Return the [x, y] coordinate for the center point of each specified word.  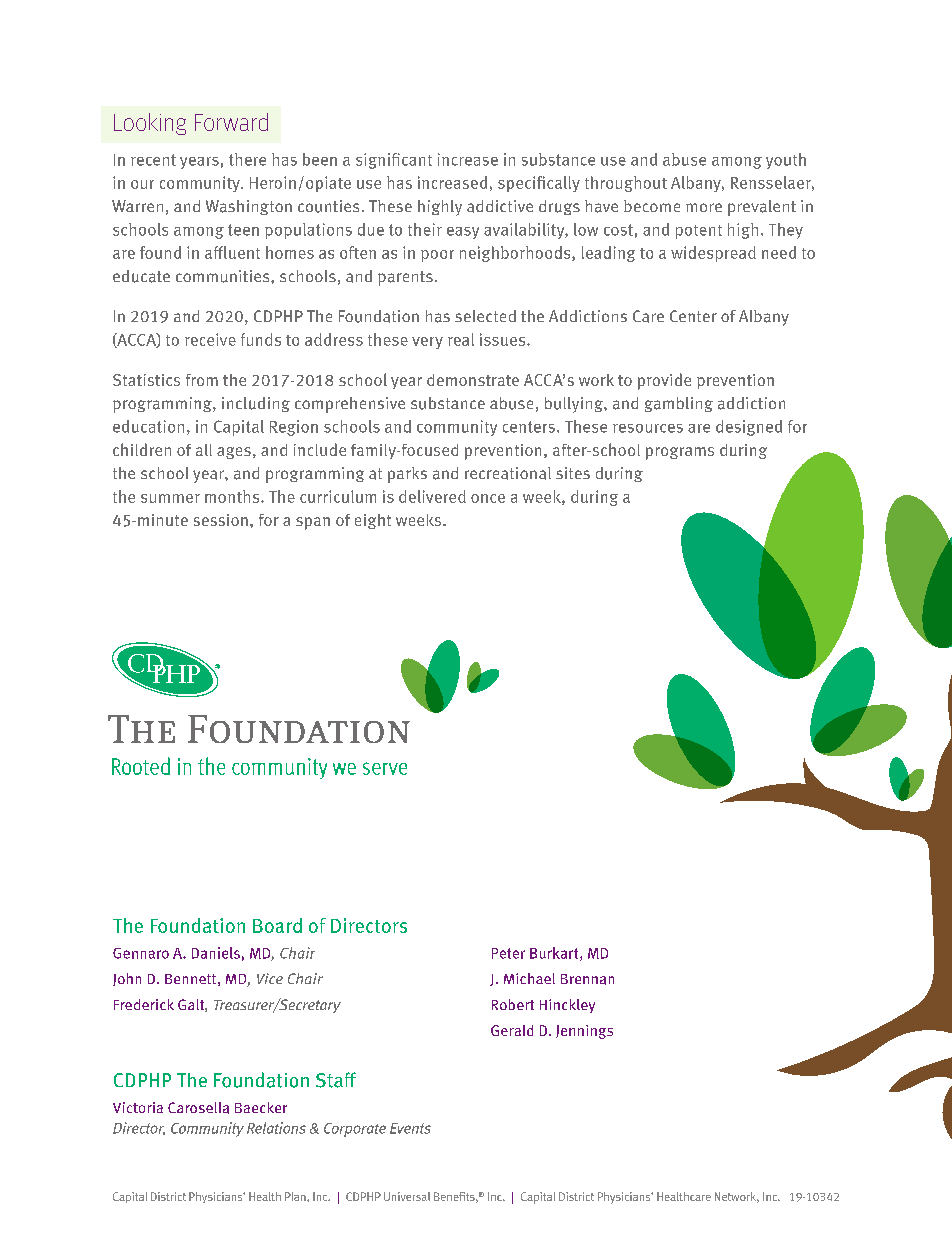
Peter [508, 953]
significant [394, 161]
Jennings [584, 1032]
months [233, 496]
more [704, 207]
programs [680, 453]
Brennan [587, 979]
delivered [432, 496]
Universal [407, 1196]
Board [277, 925]
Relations [276, 1128]
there [247, 159]
